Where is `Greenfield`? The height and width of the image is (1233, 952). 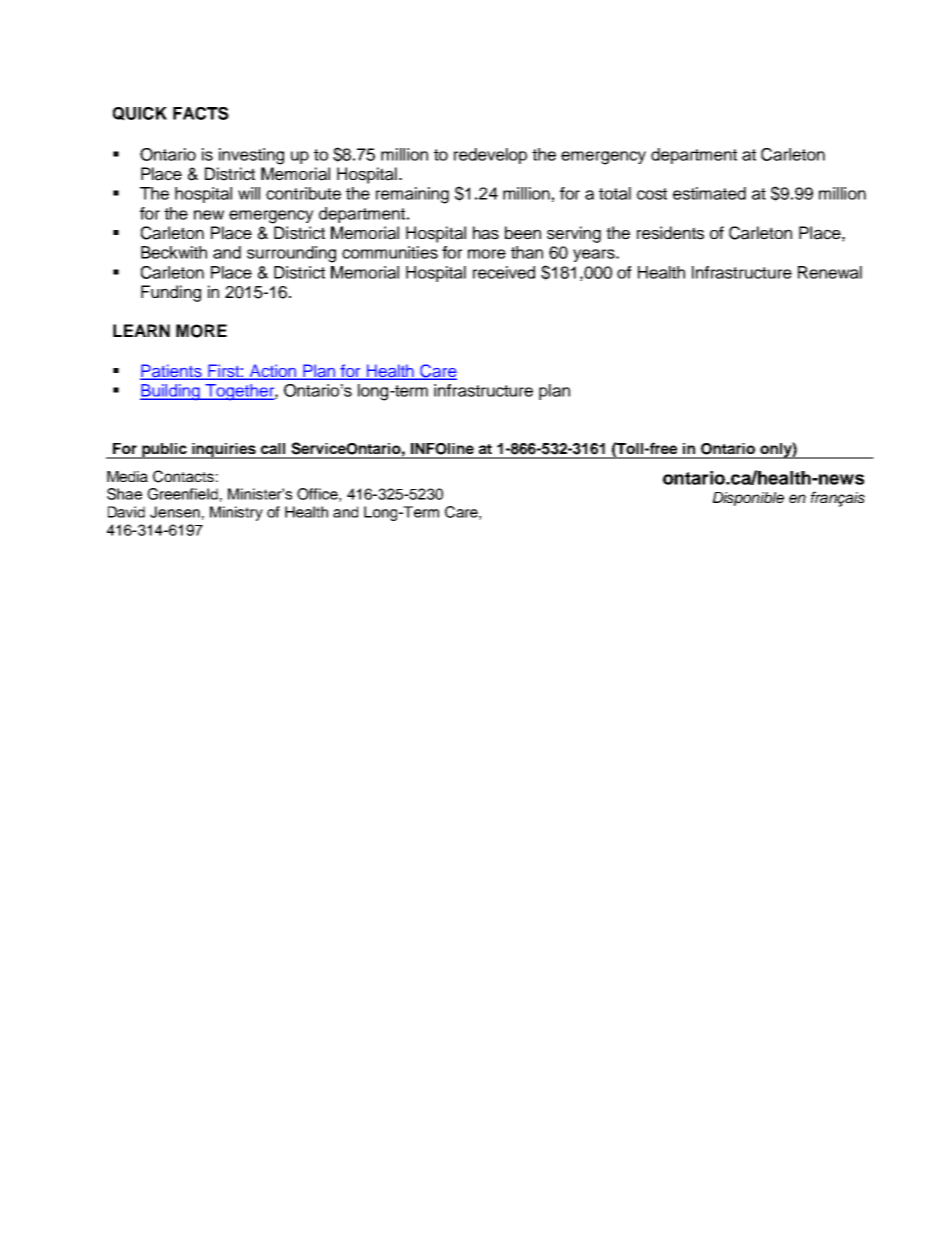 Greenfield is located at coordinates (182, 494).
